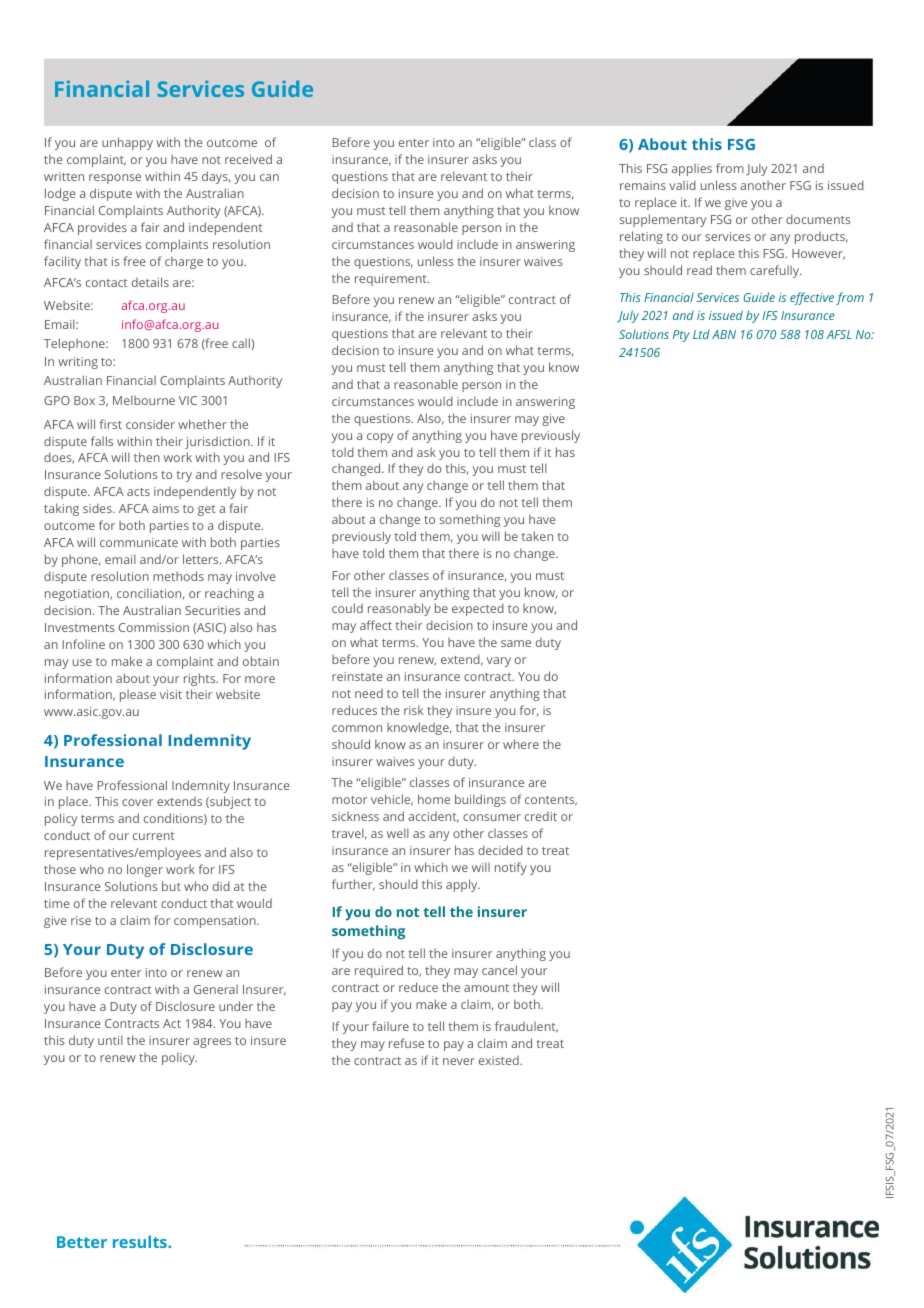 The width and height of the document is (924, 1308). Describe the element at coordinates (499, 970) in the document. I see `cancel` at that location.
